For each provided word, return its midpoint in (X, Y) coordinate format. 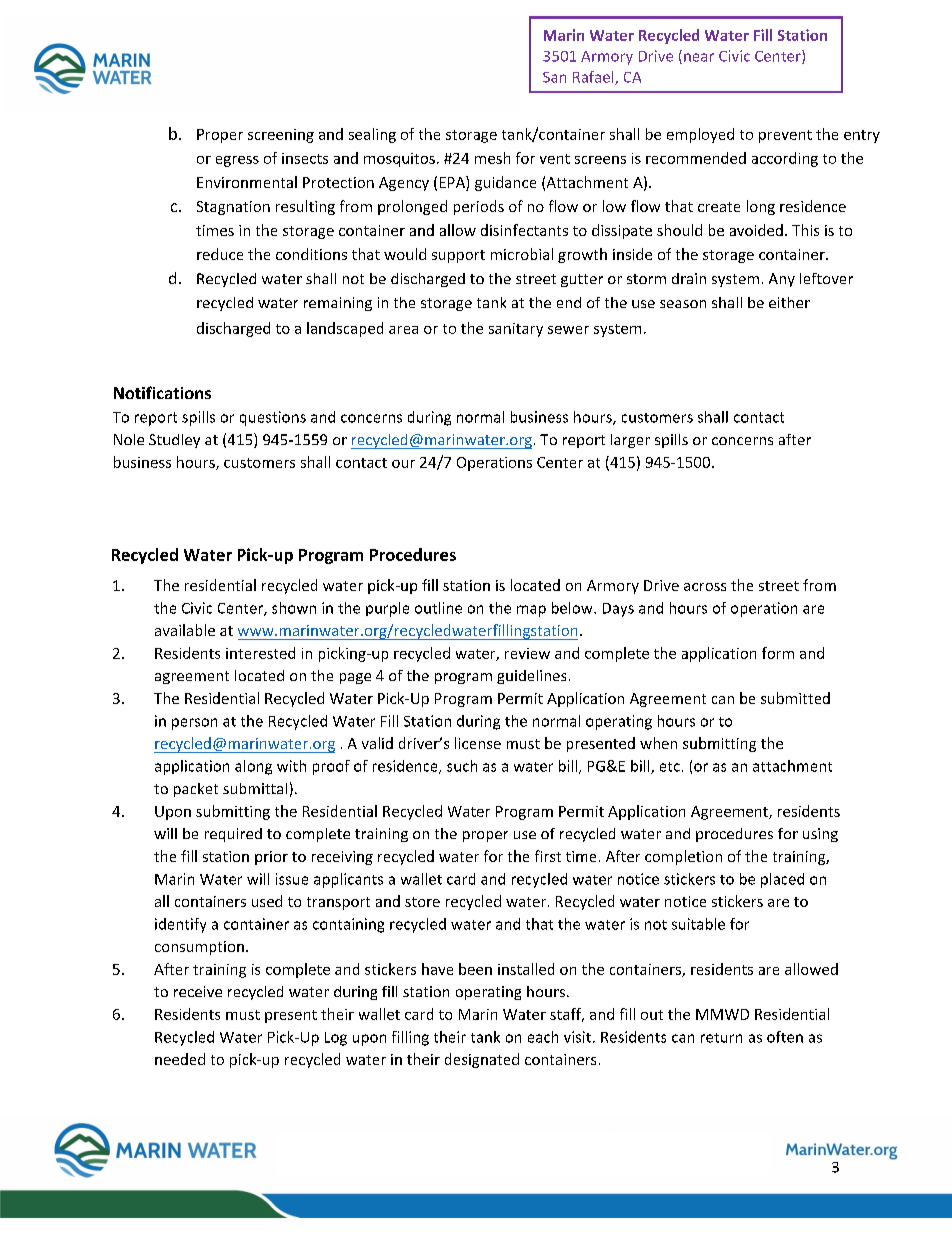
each (543, 1037)
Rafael (594, 78)
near (699, 57)
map (531, 611)
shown (294, 608)
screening (281, 136)
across (705, 587)
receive (198, 991)
